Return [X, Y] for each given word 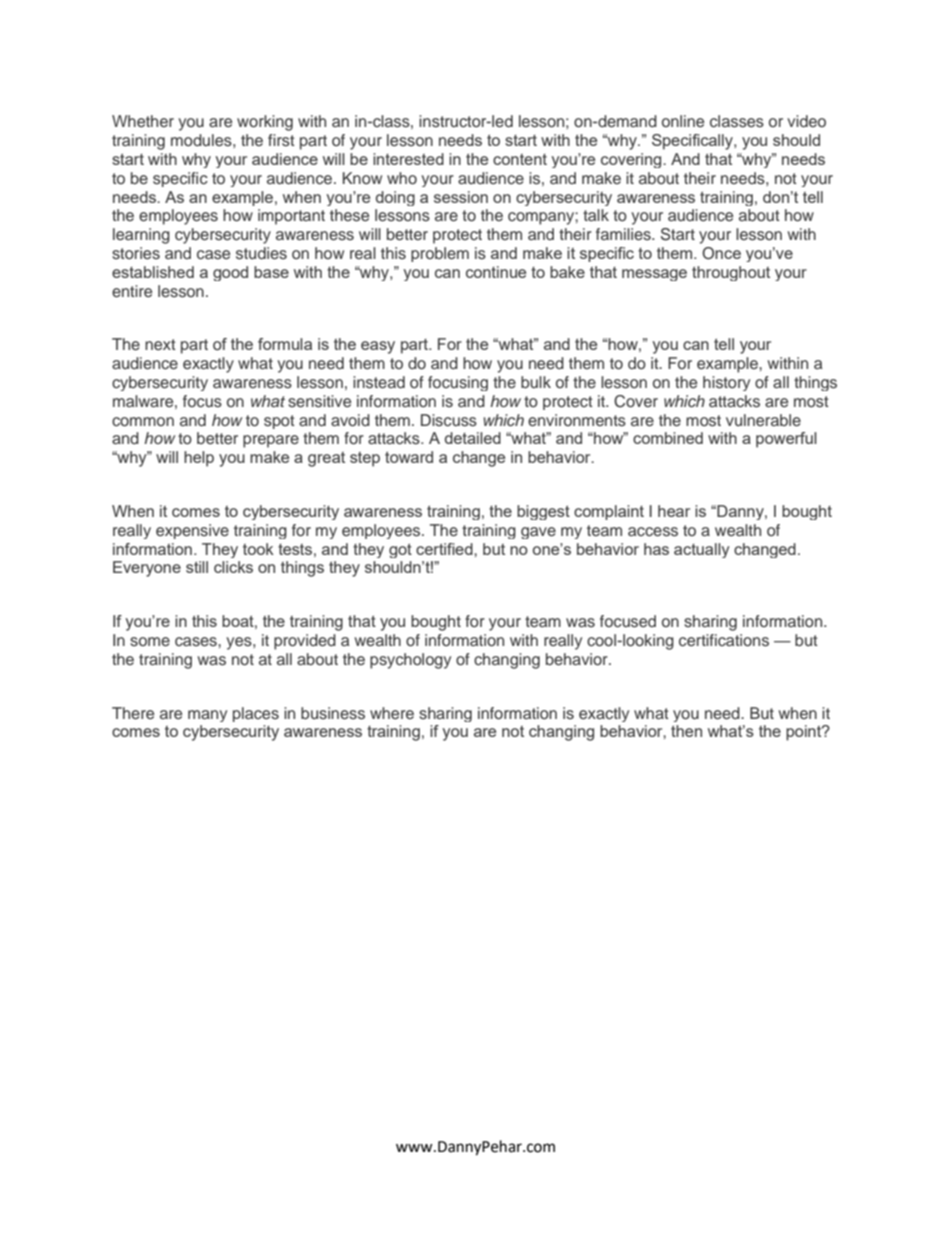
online [683, 121]
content [520, 159]
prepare [271, 441]
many [207, 716]
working [265, 123]
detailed [473, 438]
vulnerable [763, 420]
